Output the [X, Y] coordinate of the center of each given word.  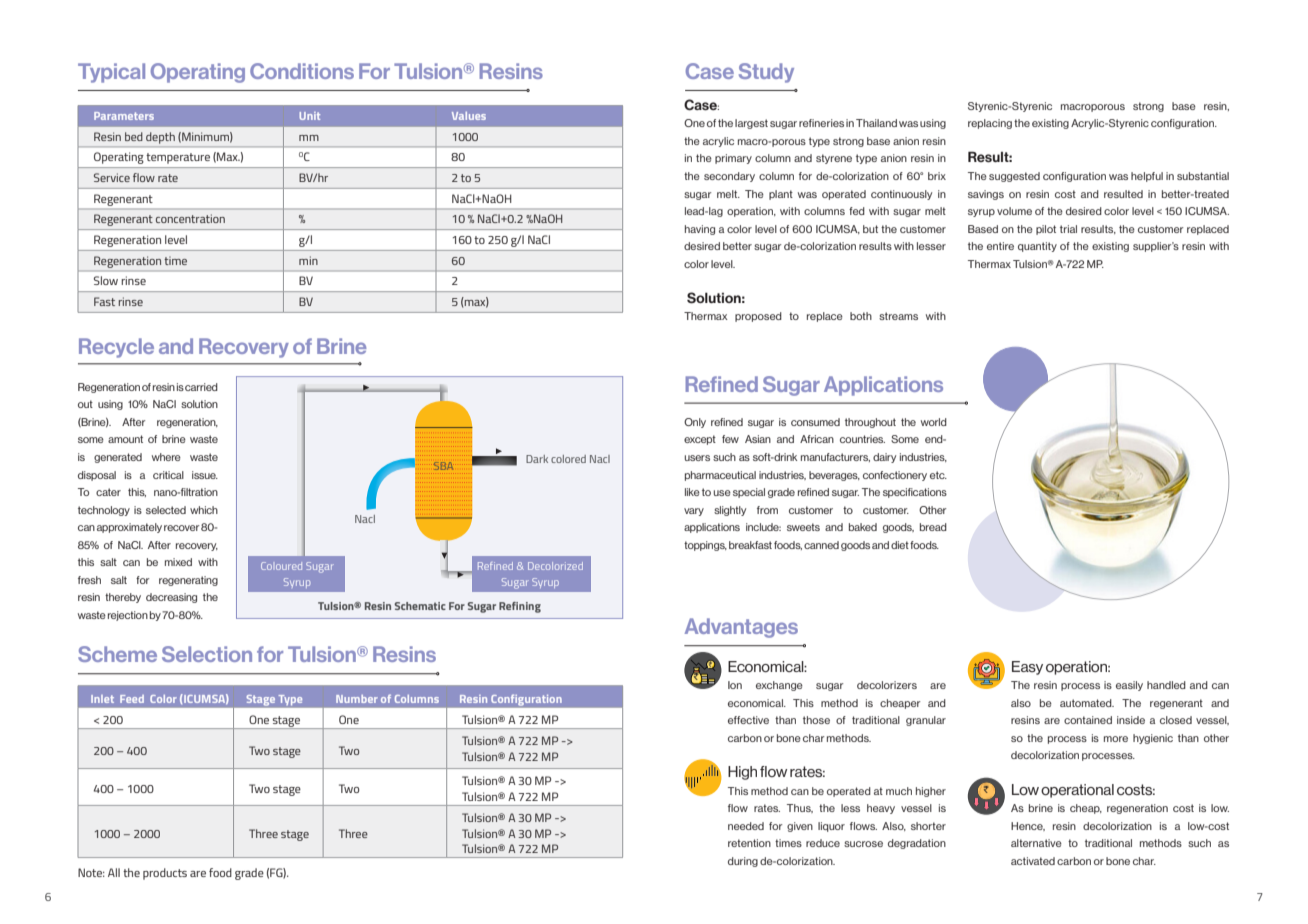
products [165, 874]
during [743, 862]
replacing [990, 124]
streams [898, 316]
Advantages [741, 628]
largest [751, 124]
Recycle [116, 348]
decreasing [171, 598]
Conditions [302, 71]
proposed [758, 317]
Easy [1027, 668]
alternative [1036, 843]
